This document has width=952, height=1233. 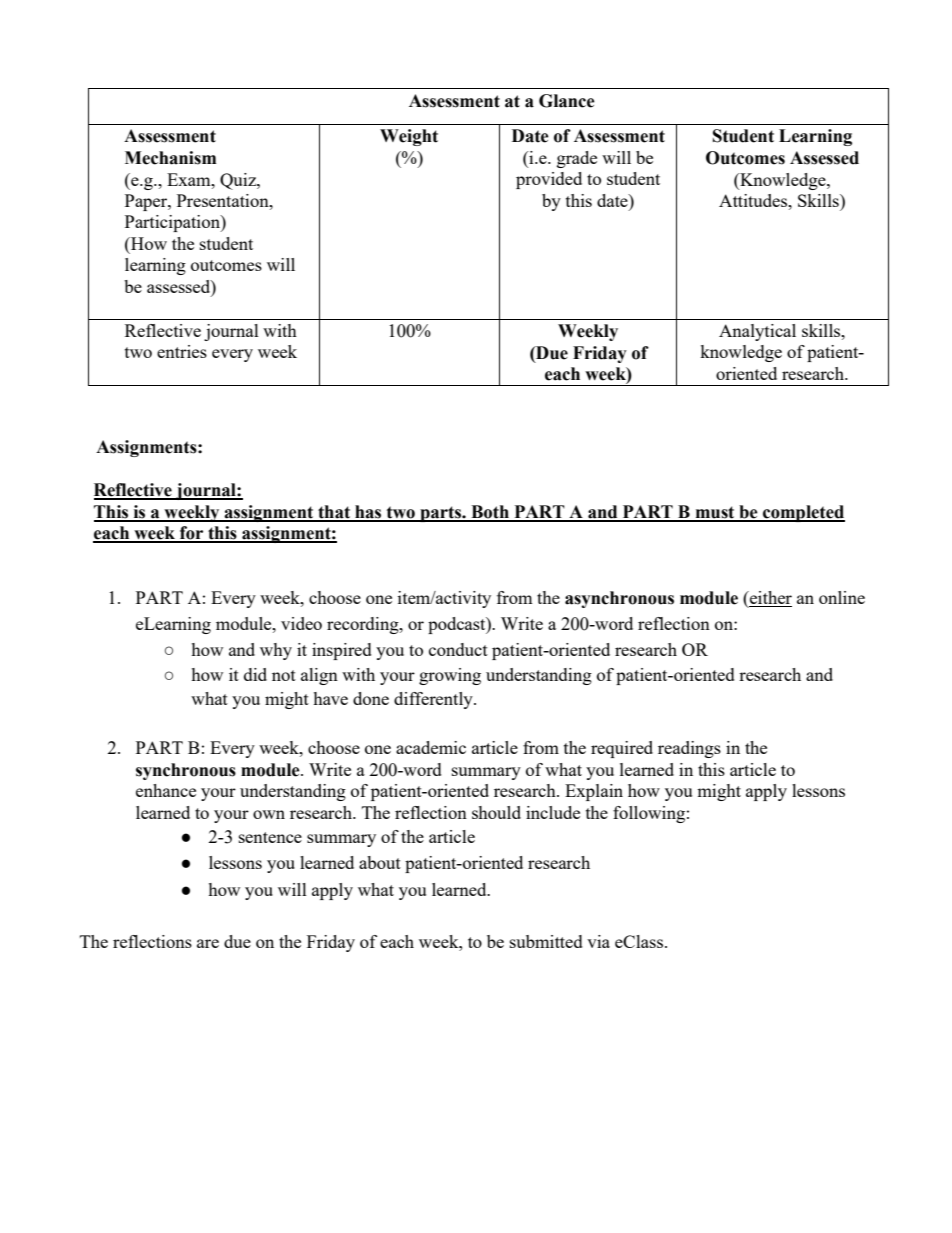 I want to click on Glance, so click(x=567, y=101).
